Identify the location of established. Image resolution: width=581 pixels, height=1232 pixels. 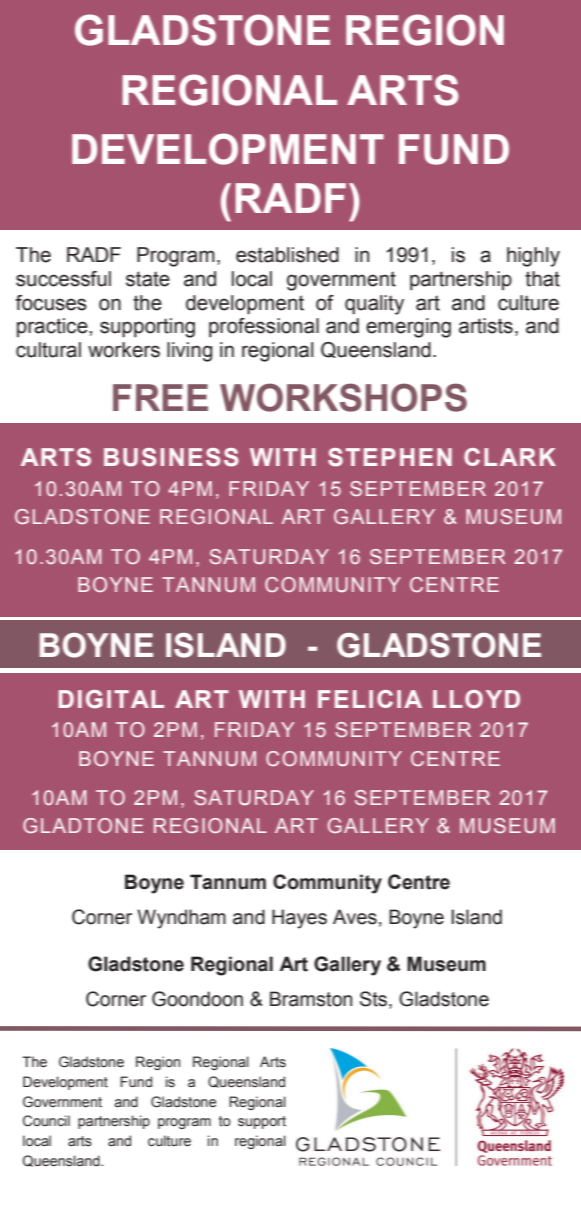
(287, 255).
